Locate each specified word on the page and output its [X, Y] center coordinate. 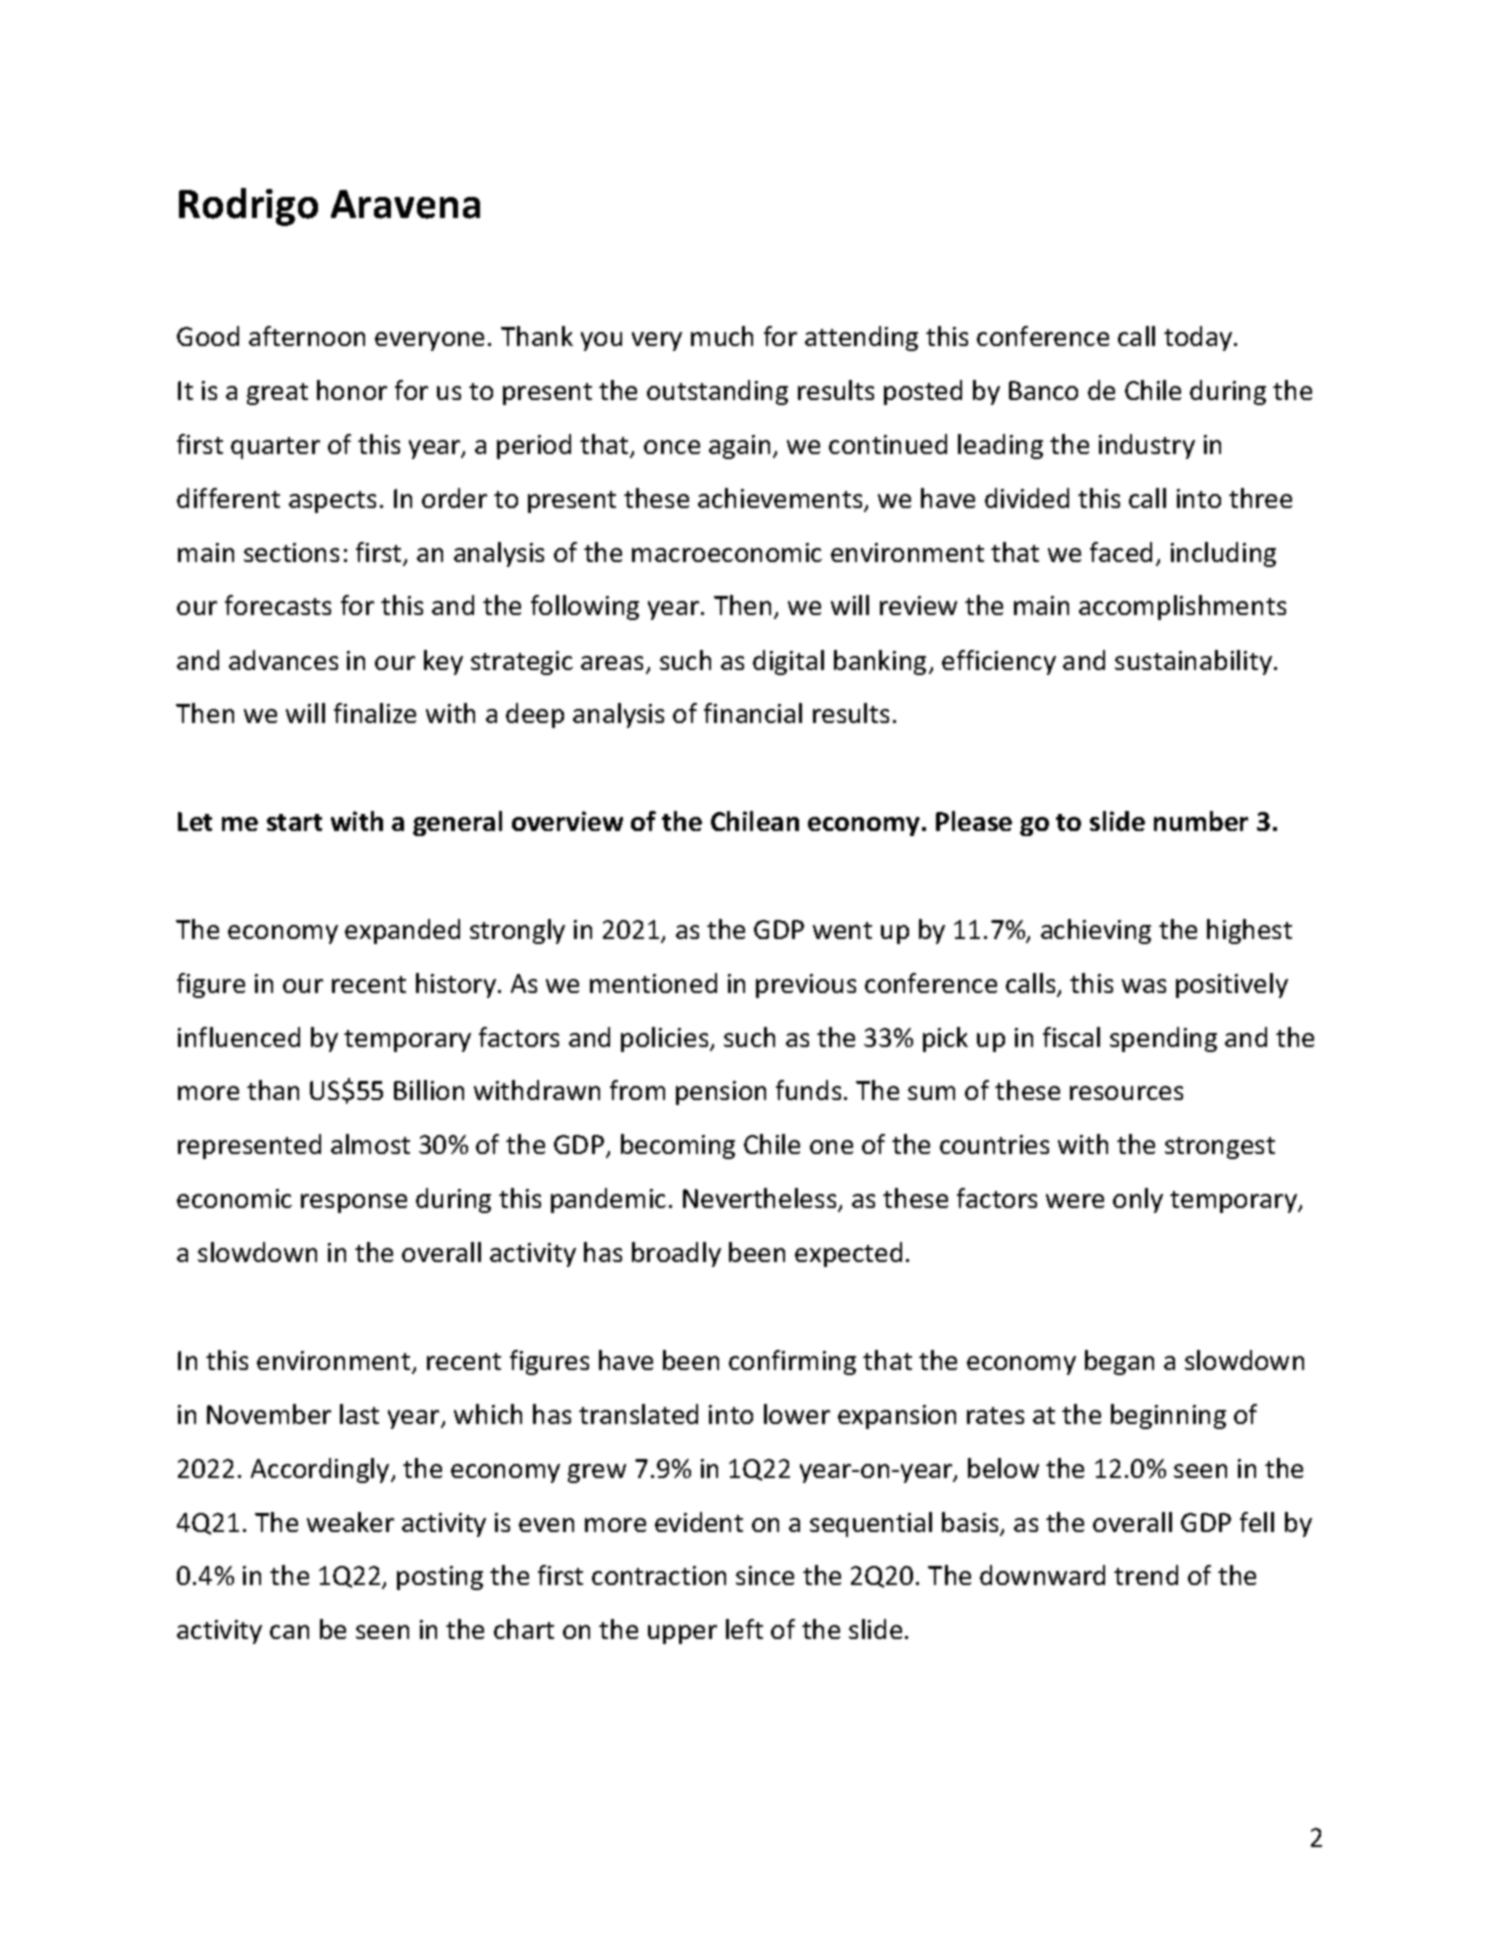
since [765, 1575]
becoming [678, 1146]
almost [370, 1144]
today [1199, 338]
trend [1146, 1575]
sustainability [1193, 662]
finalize [375, 713]
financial [753, 713]
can [289, 1632]
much [722, 336]
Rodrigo [248, 207]
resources [1126, 1093]
